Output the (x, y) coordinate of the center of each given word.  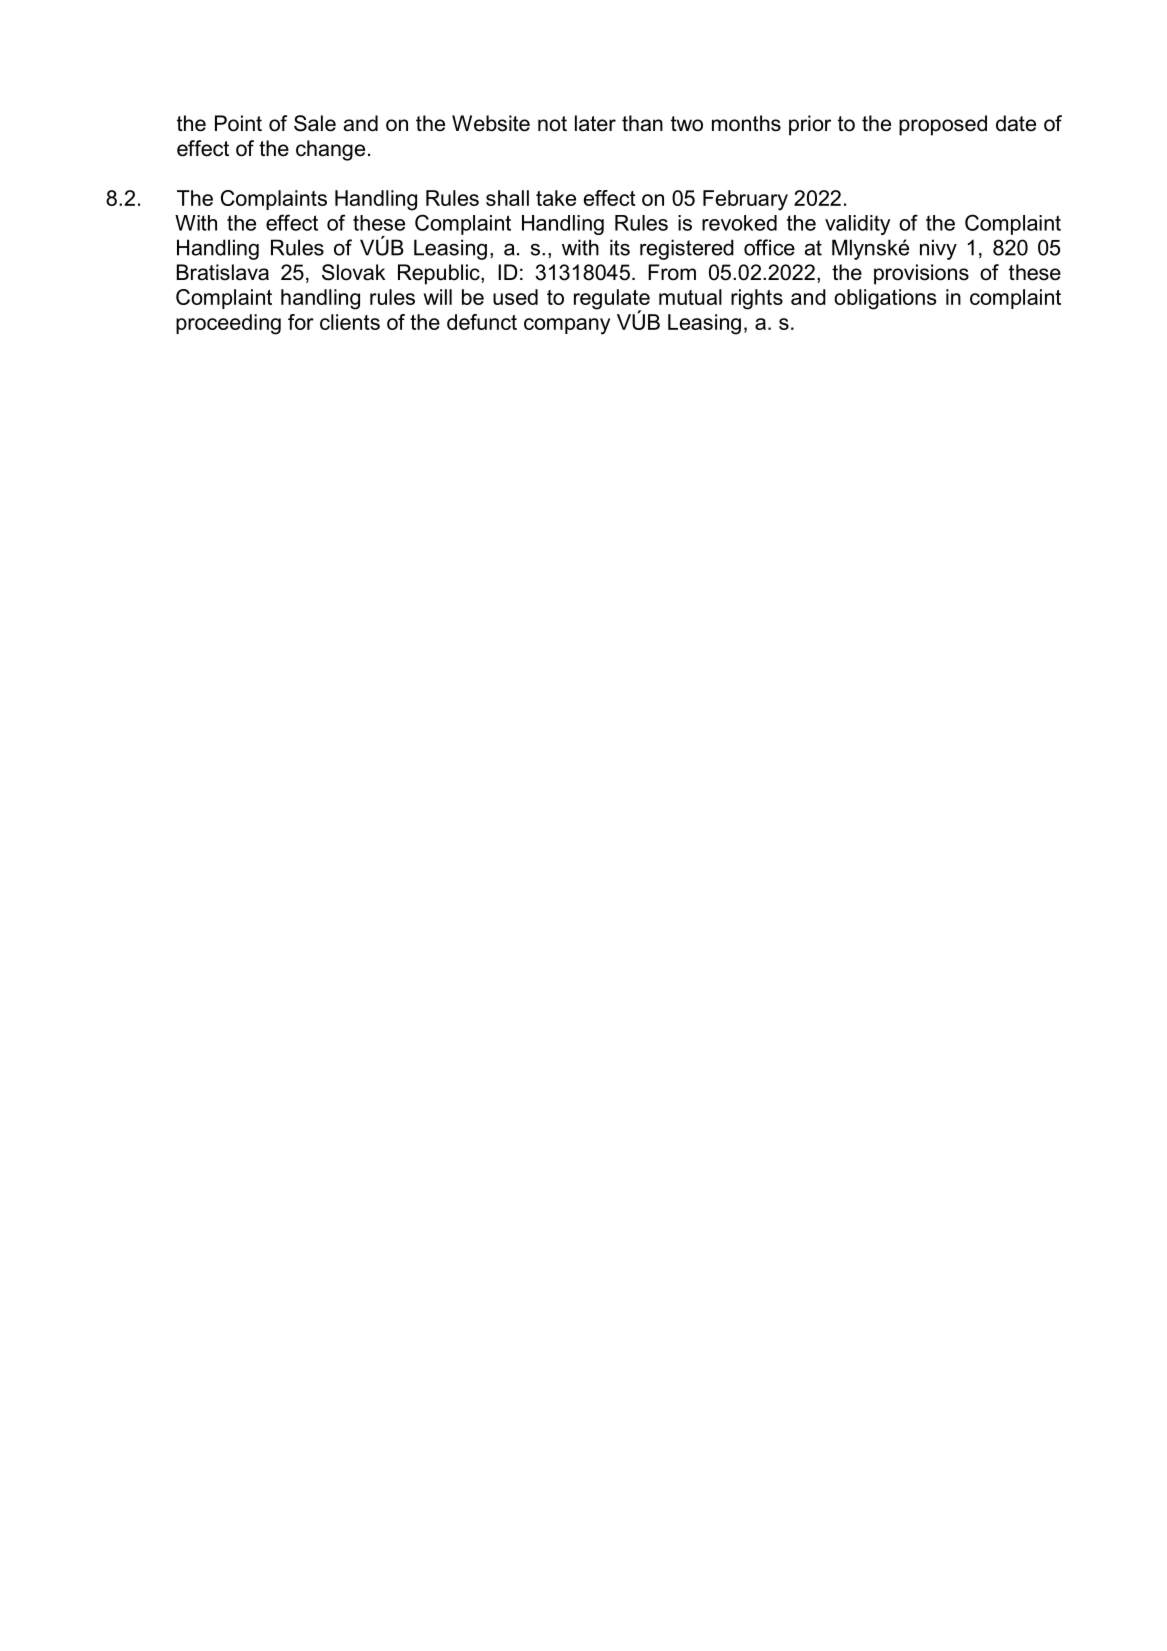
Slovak (353, 272)
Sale (315, 123)
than (642, 123)
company (567, 326)
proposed (943, 125)
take (556, 198)
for (301, 322)
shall (507, 198)
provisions (921, 274)
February (745, 200)
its (620, 247)
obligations (885, 299)
